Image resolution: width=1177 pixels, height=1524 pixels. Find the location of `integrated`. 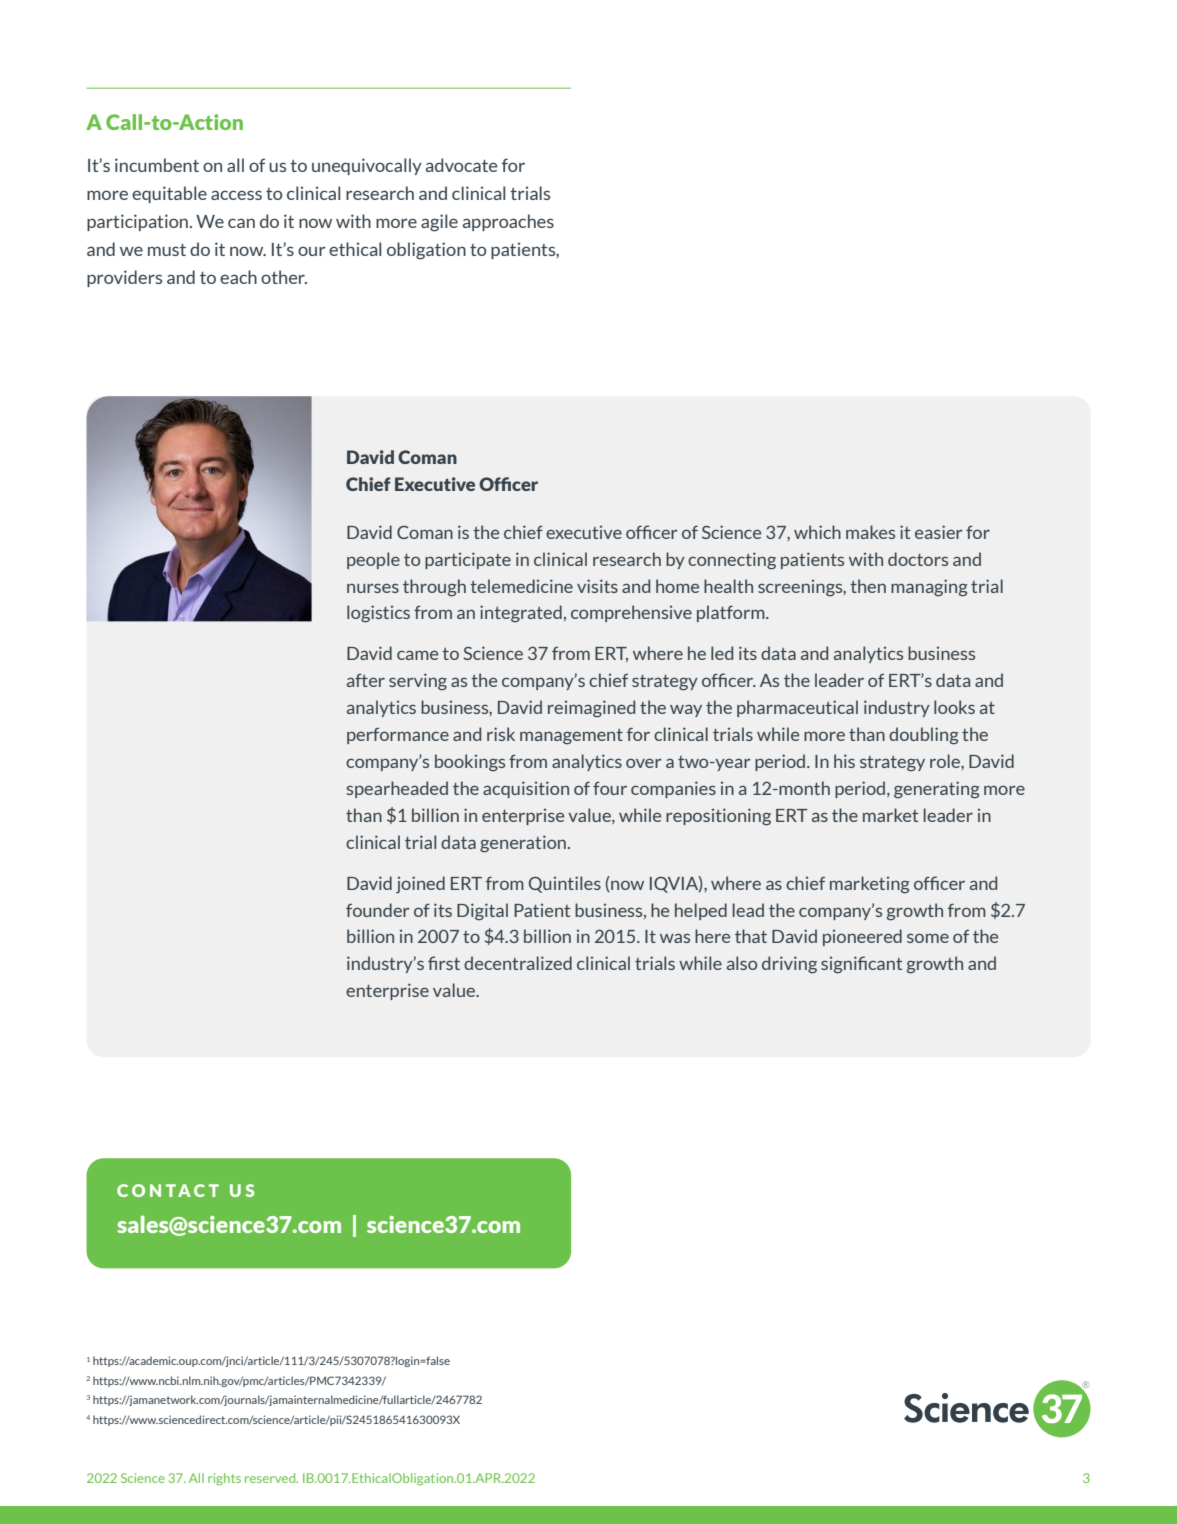

integrated is located at coordinates (521, 614).
